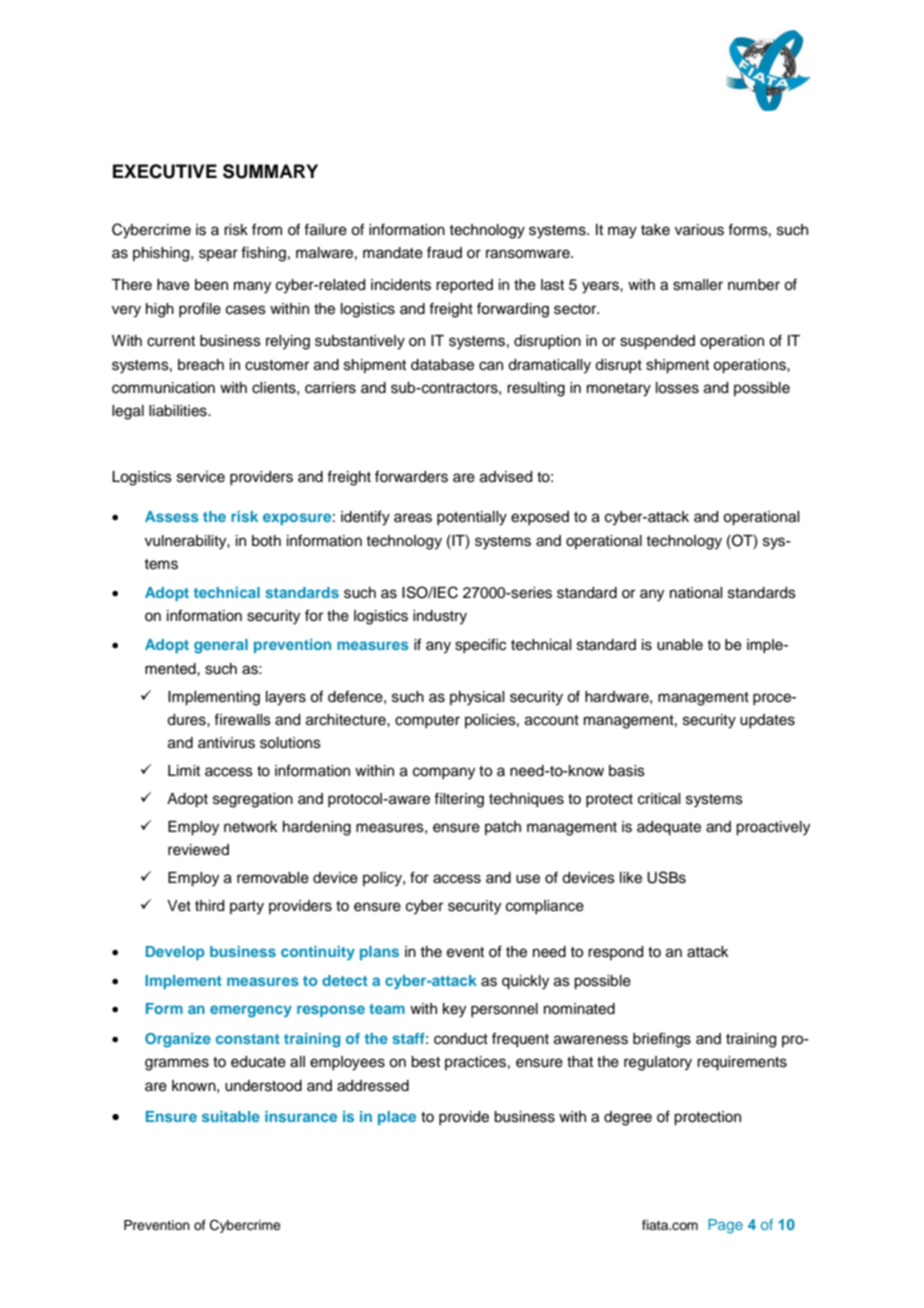 This document has width=924, height=1308. What do you see at coordinates (175, 953) in the document?
I see `Develop` at bounding box center [175, 953].
